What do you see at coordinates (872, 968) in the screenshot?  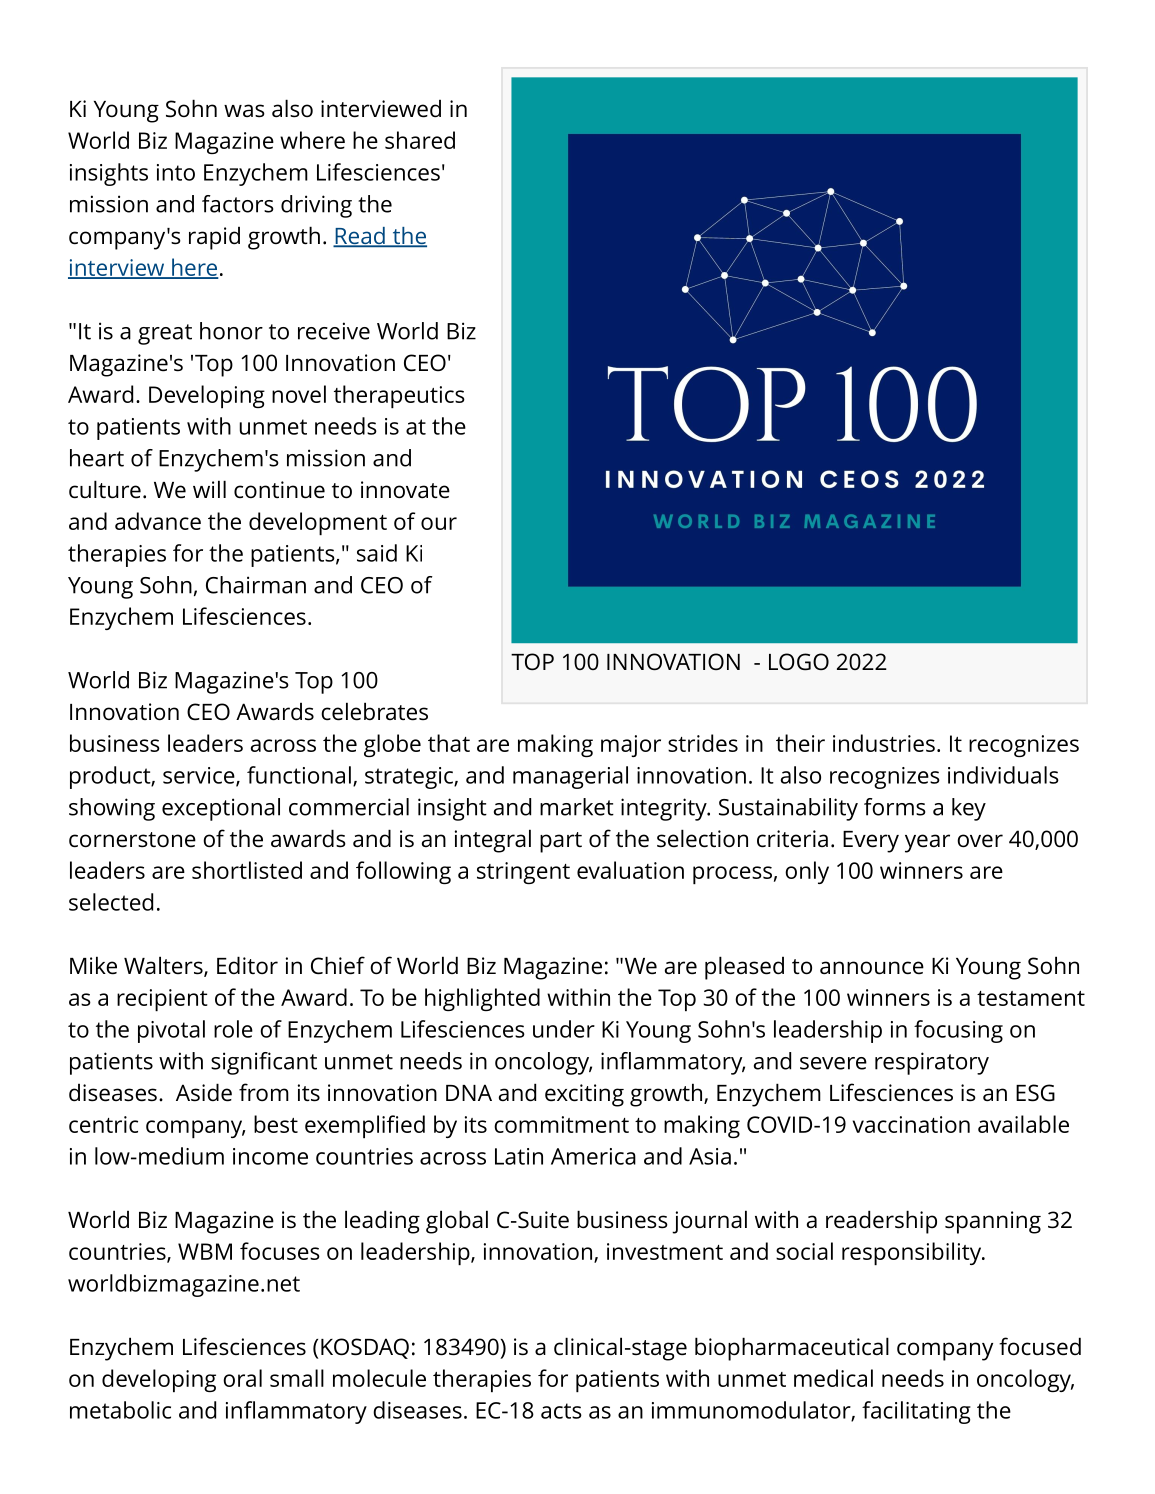 I see `announce` at bounding box center [872, 968].
